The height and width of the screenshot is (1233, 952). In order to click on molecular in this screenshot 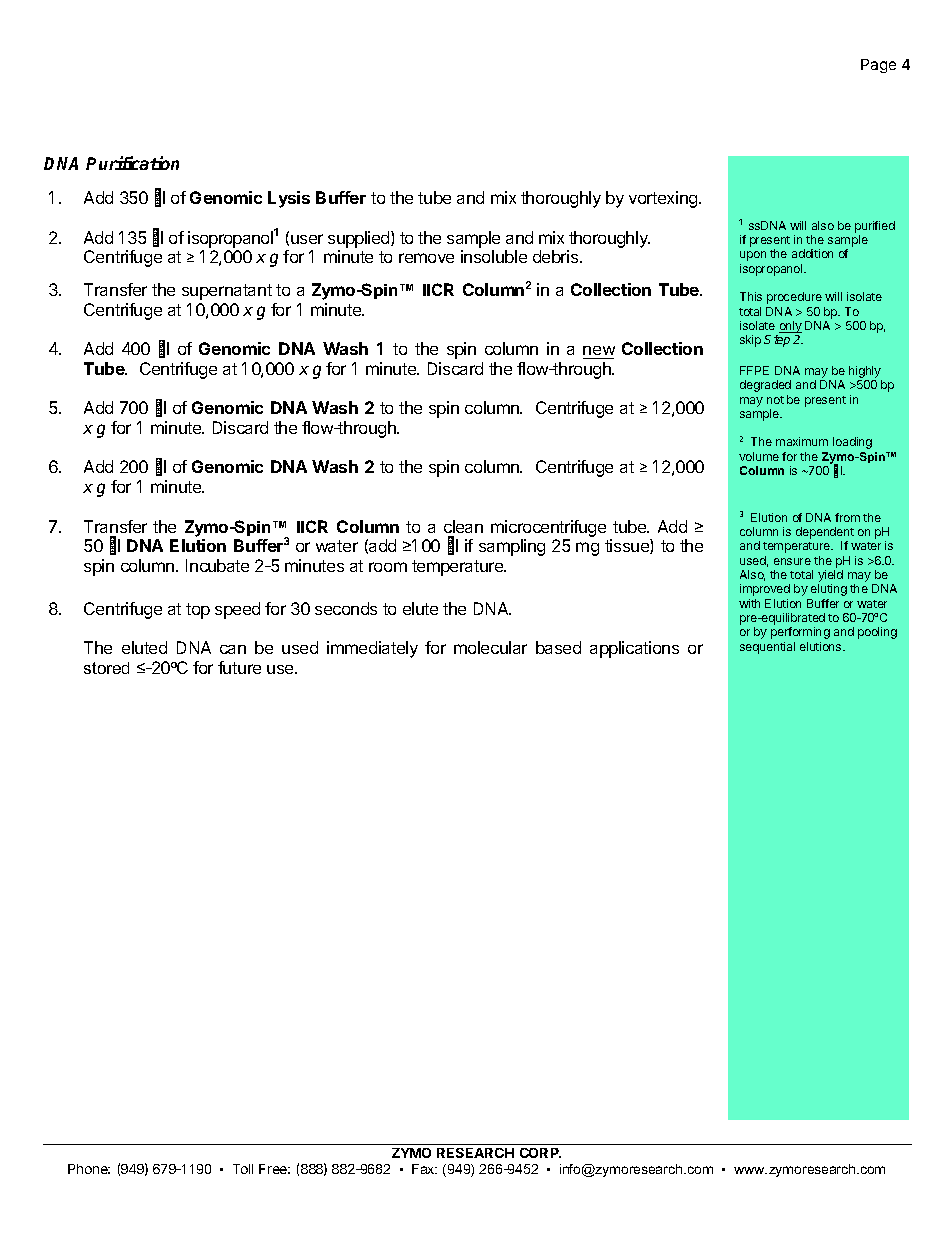, I will do `click(490, 647)`.
